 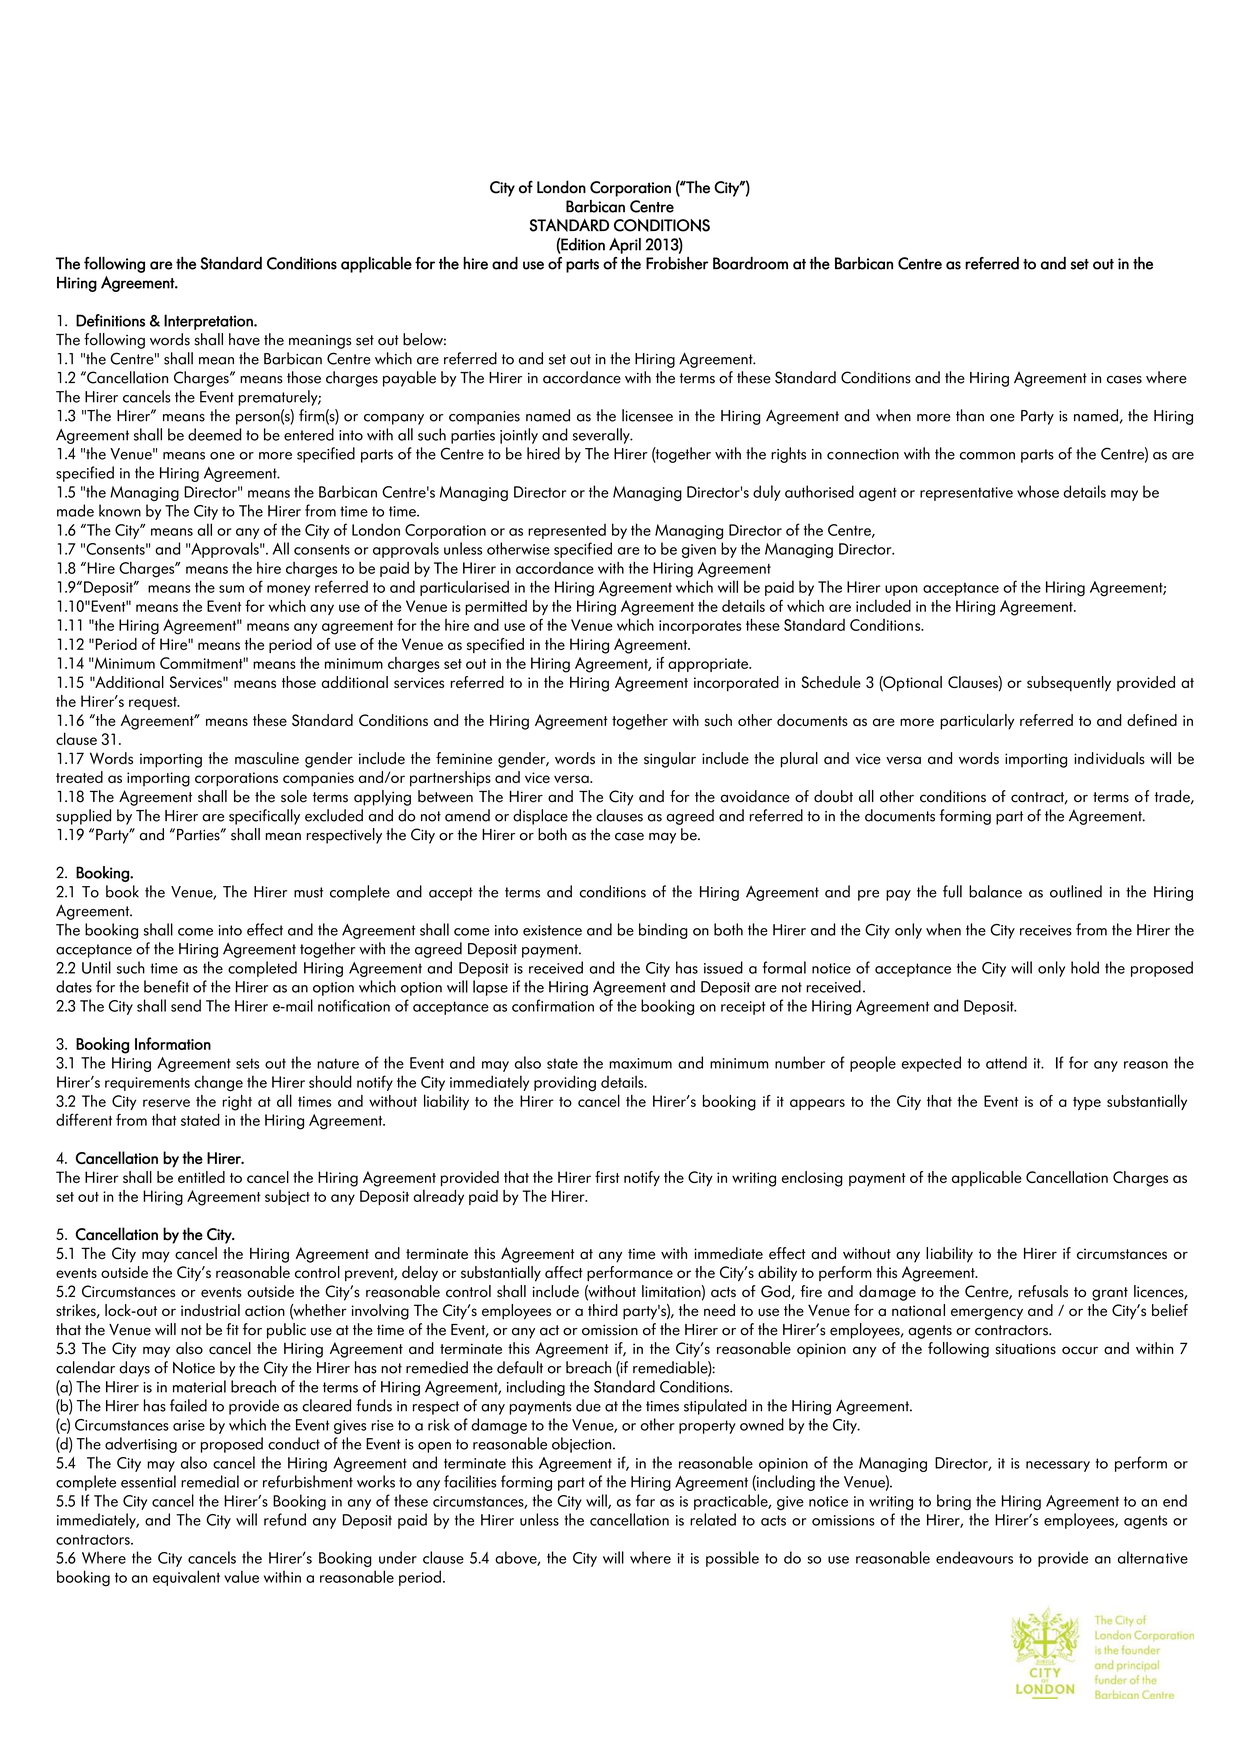 What do you see at coordinates (1069, 683) in the screenshot?
I see `subsequently` at bounding box center [1069, 683].
